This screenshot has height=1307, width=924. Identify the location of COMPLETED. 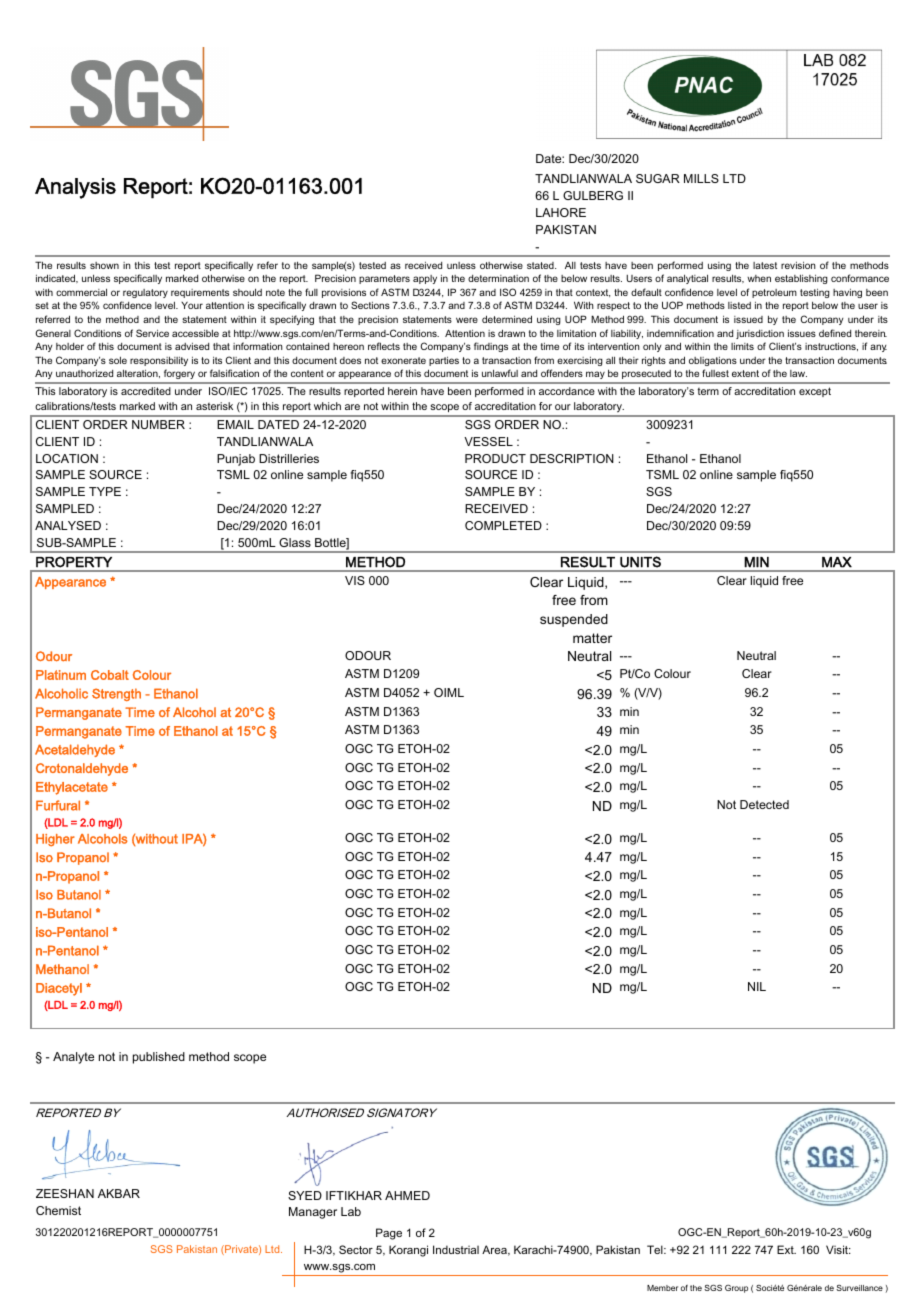
(503, 525).
